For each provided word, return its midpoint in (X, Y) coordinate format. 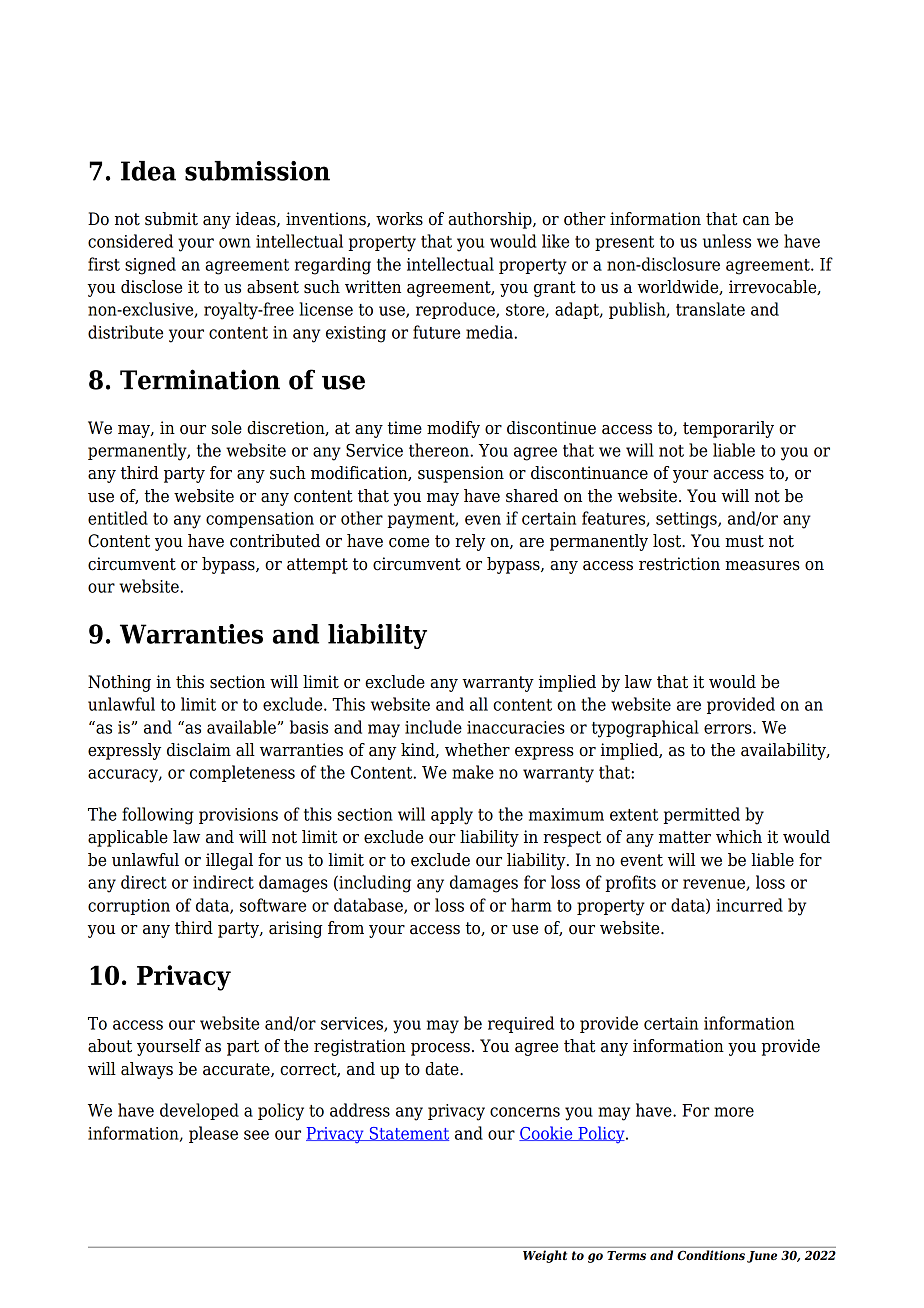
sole (227, 428)
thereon (440, 450)
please (213, 1134)
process (440, 1049)
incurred (749, 905)
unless (727, 241)
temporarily (728, 429)
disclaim (199, 750)
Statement (408, 1134)
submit (171, 219)
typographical (645, 729)
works (399, 219)
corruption (129, 907)
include (433, 727)
